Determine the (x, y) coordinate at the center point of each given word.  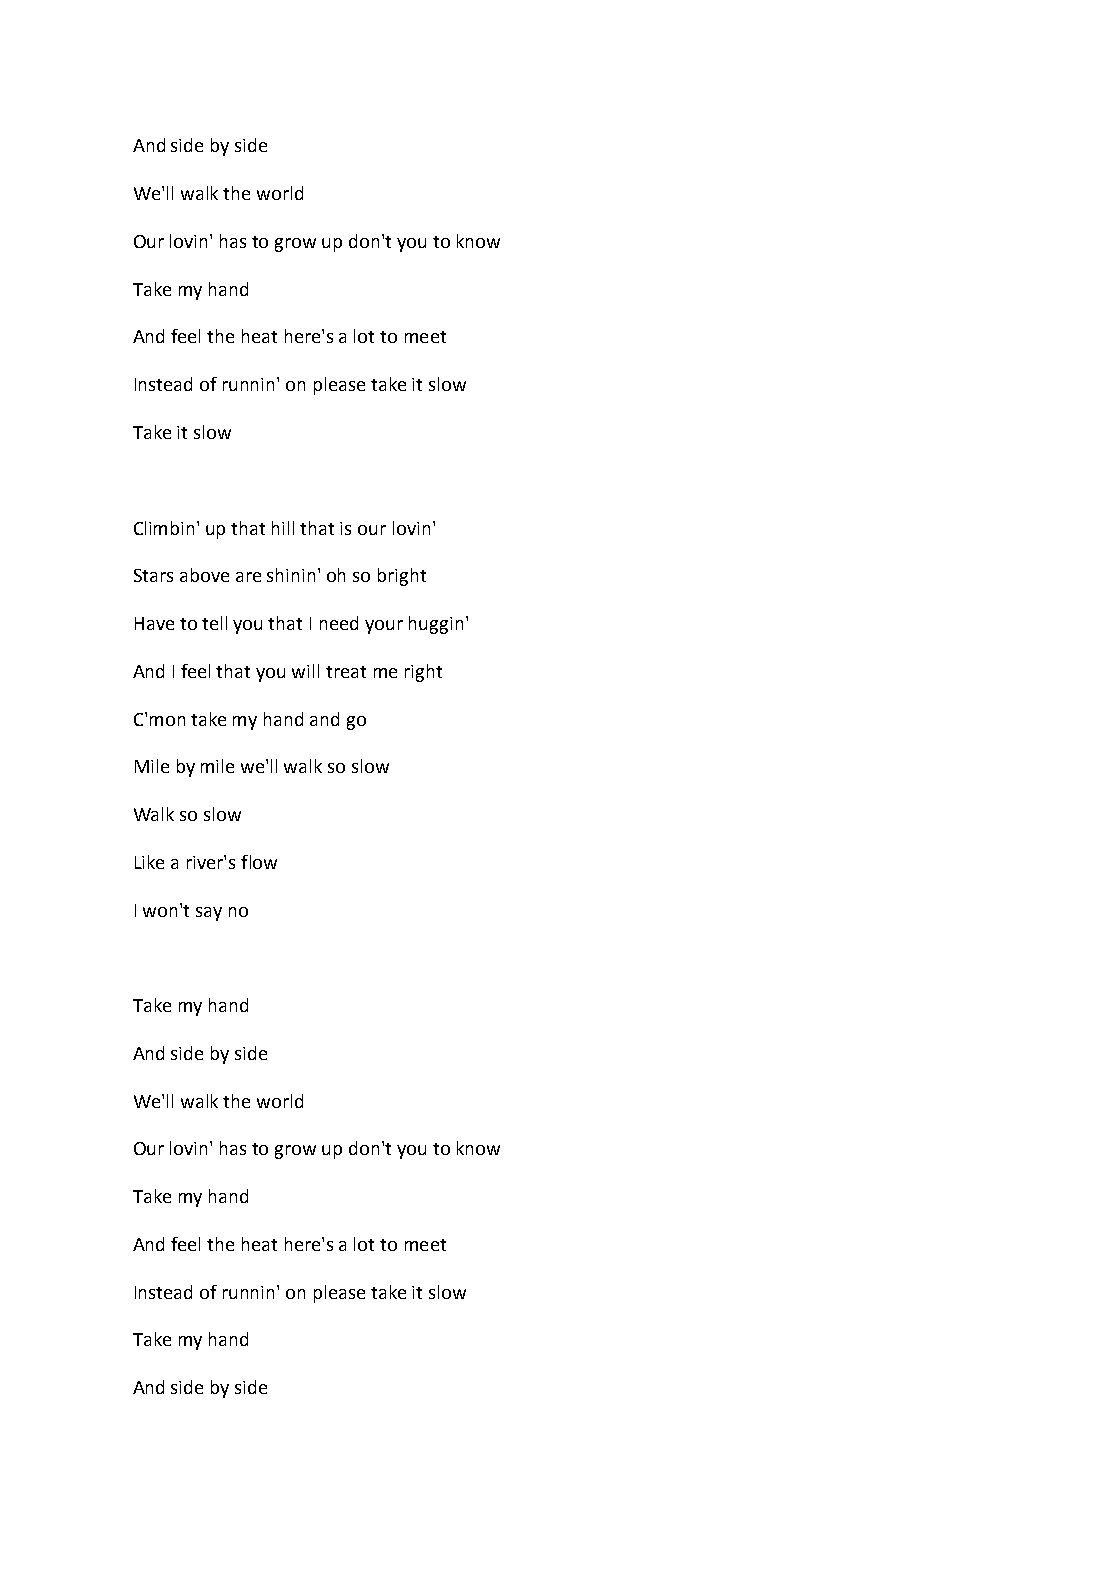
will (305, 671)
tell (214, 623)
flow (259, 862)
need (339, 623)
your (384, 627)
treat (346, 672)
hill (283, 528)
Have (154, 623)
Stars (153, 575)
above (204, 575)
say (209, 914)
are (248, 577)
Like (149, 862)
